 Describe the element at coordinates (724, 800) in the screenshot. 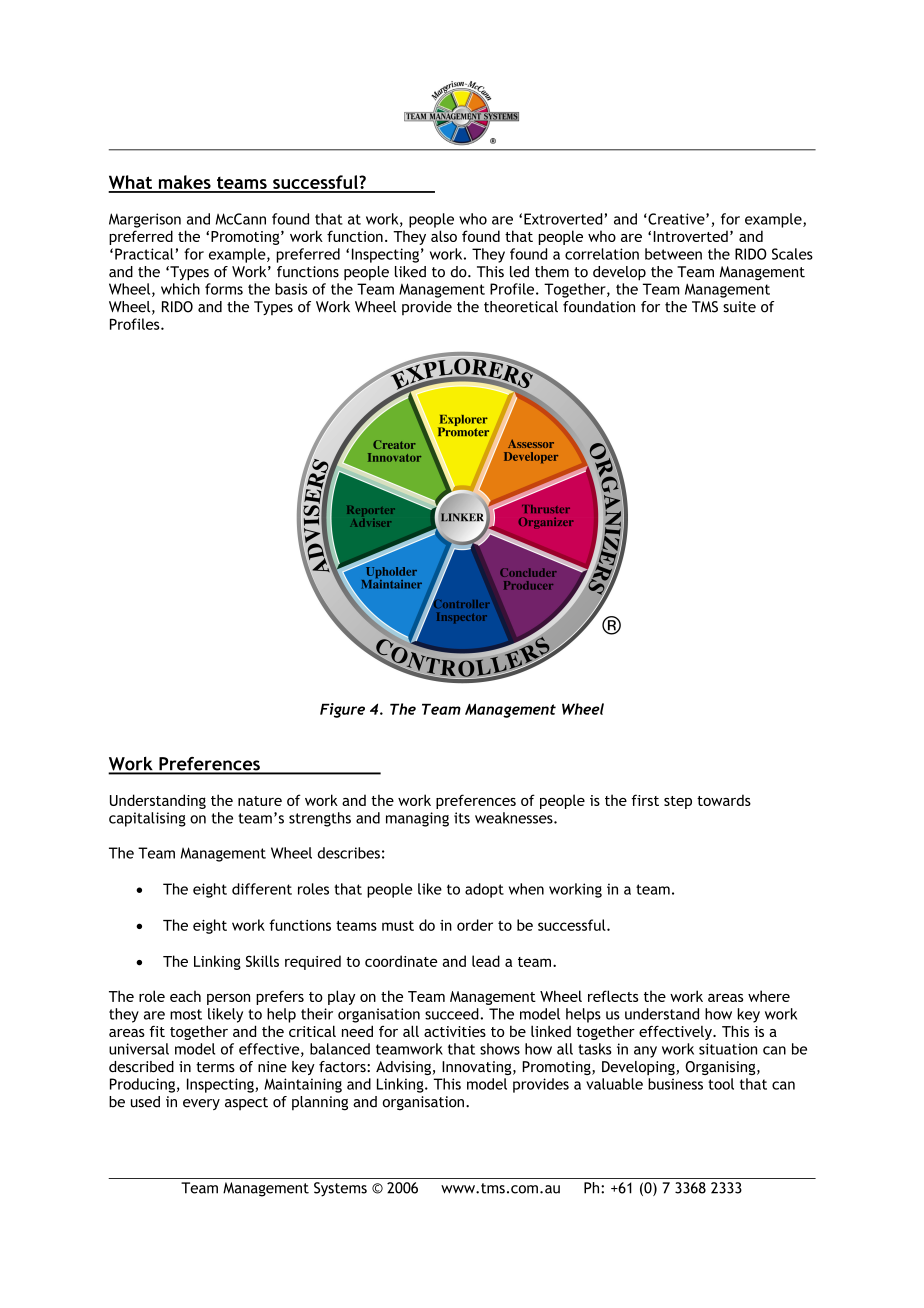

I see `towards` at that location.
